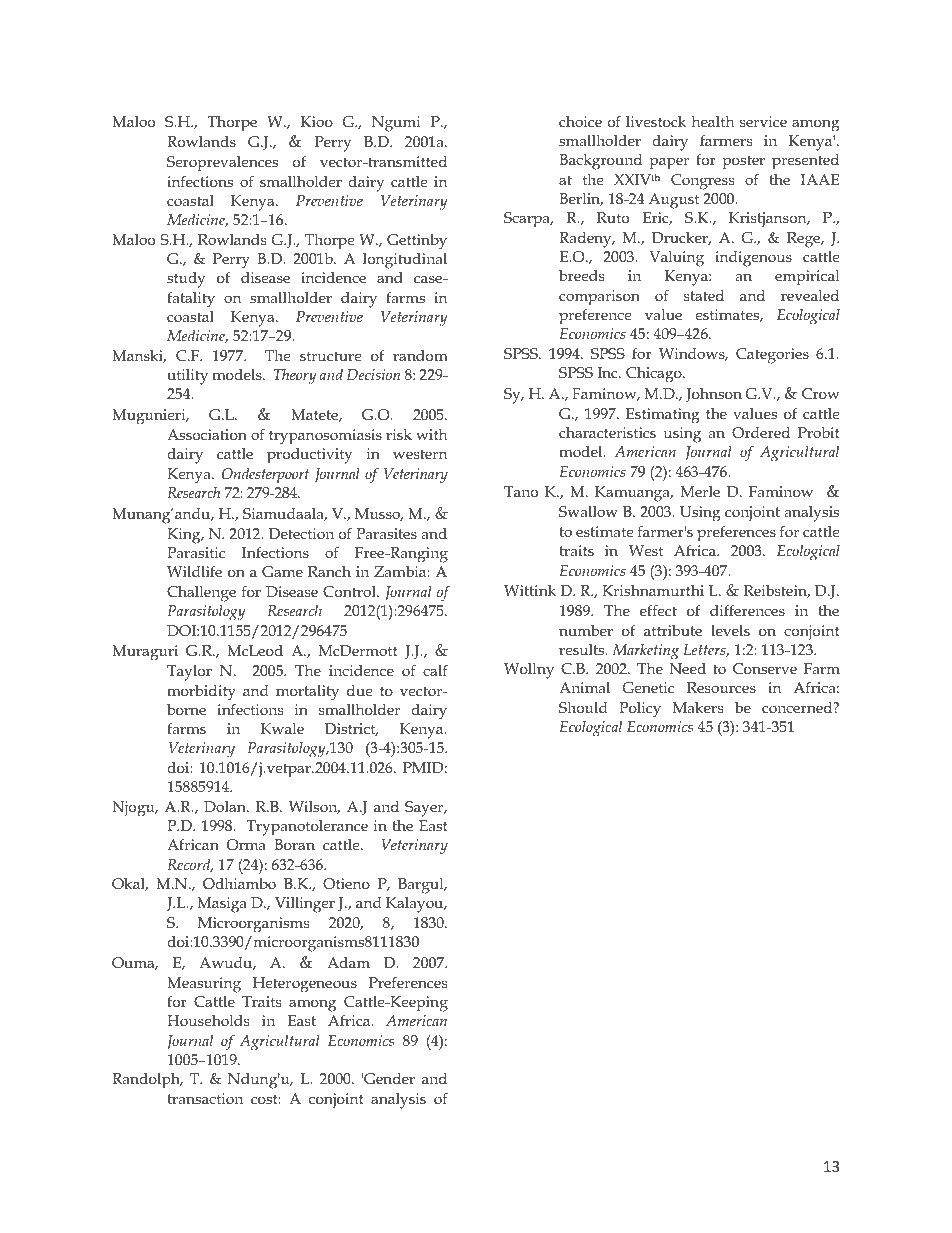  What do you see at coordinates (207, 435) in the document?
I see `Association` at bounding box center [207, 435].
